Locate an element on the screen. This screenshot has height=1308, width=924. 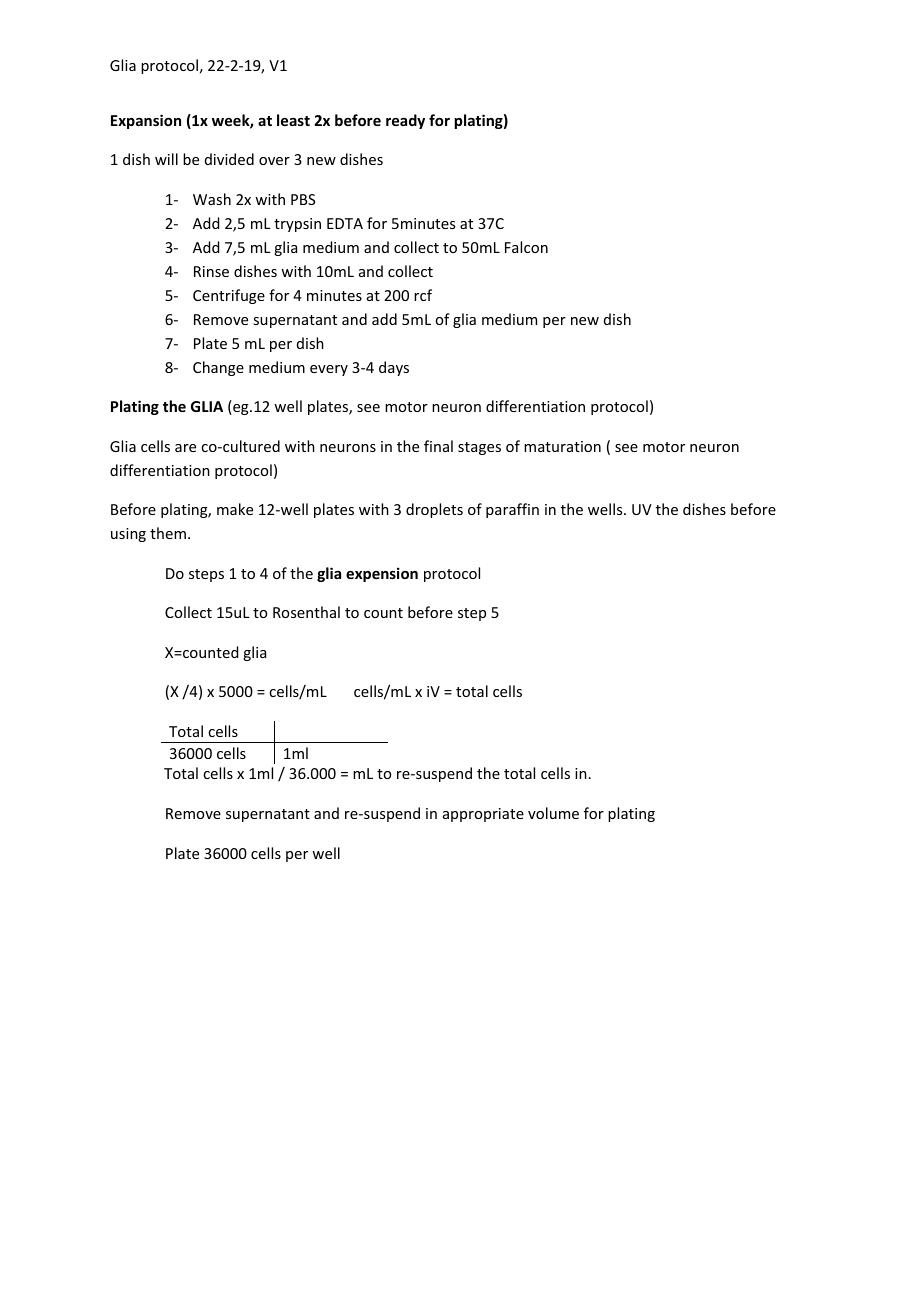
are is located at coordinates (185, 448).
